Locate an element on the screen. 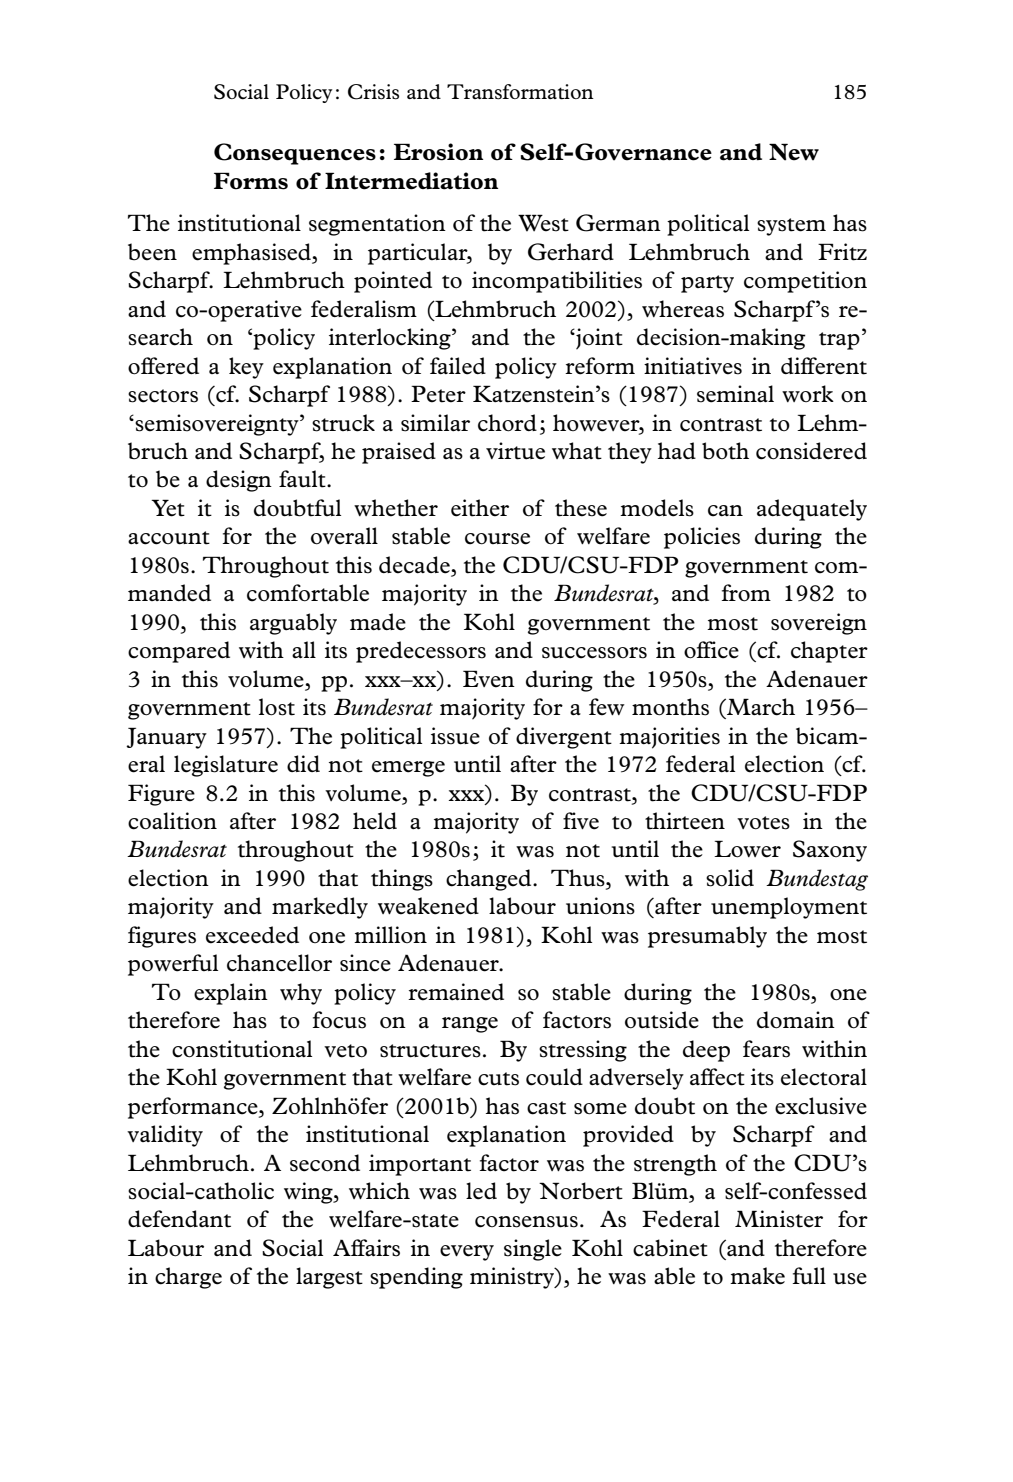  Lower is located at coordinates (747, 849).
